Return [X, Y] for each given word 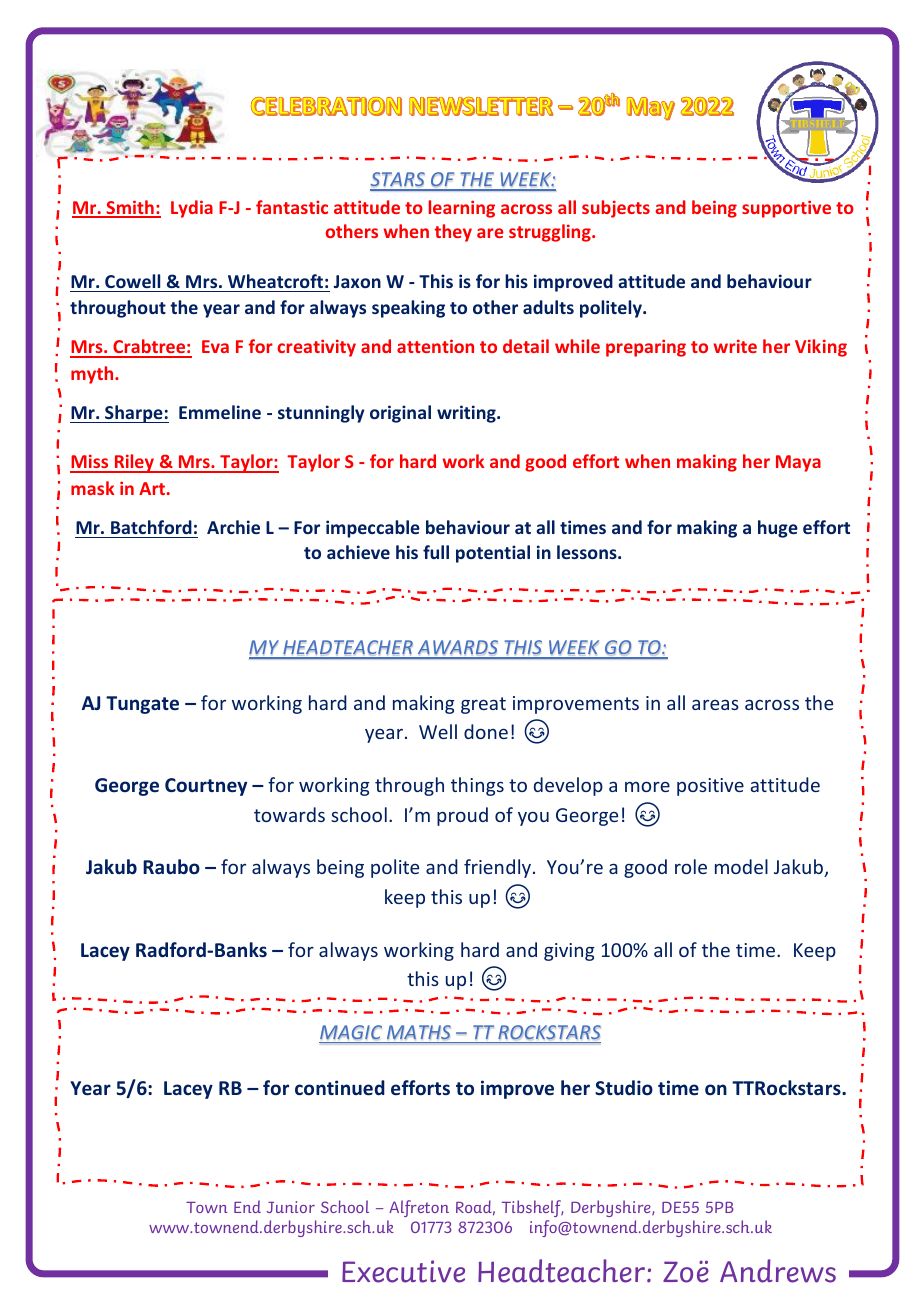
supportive [786, 209]
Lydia [192, 209]
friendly [499, 868]
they [453, 233]
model [741, 866]
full [436, 552]
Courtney [206, 787]
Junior [291, 1207]
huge [778, 529]
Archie [233, 527]
